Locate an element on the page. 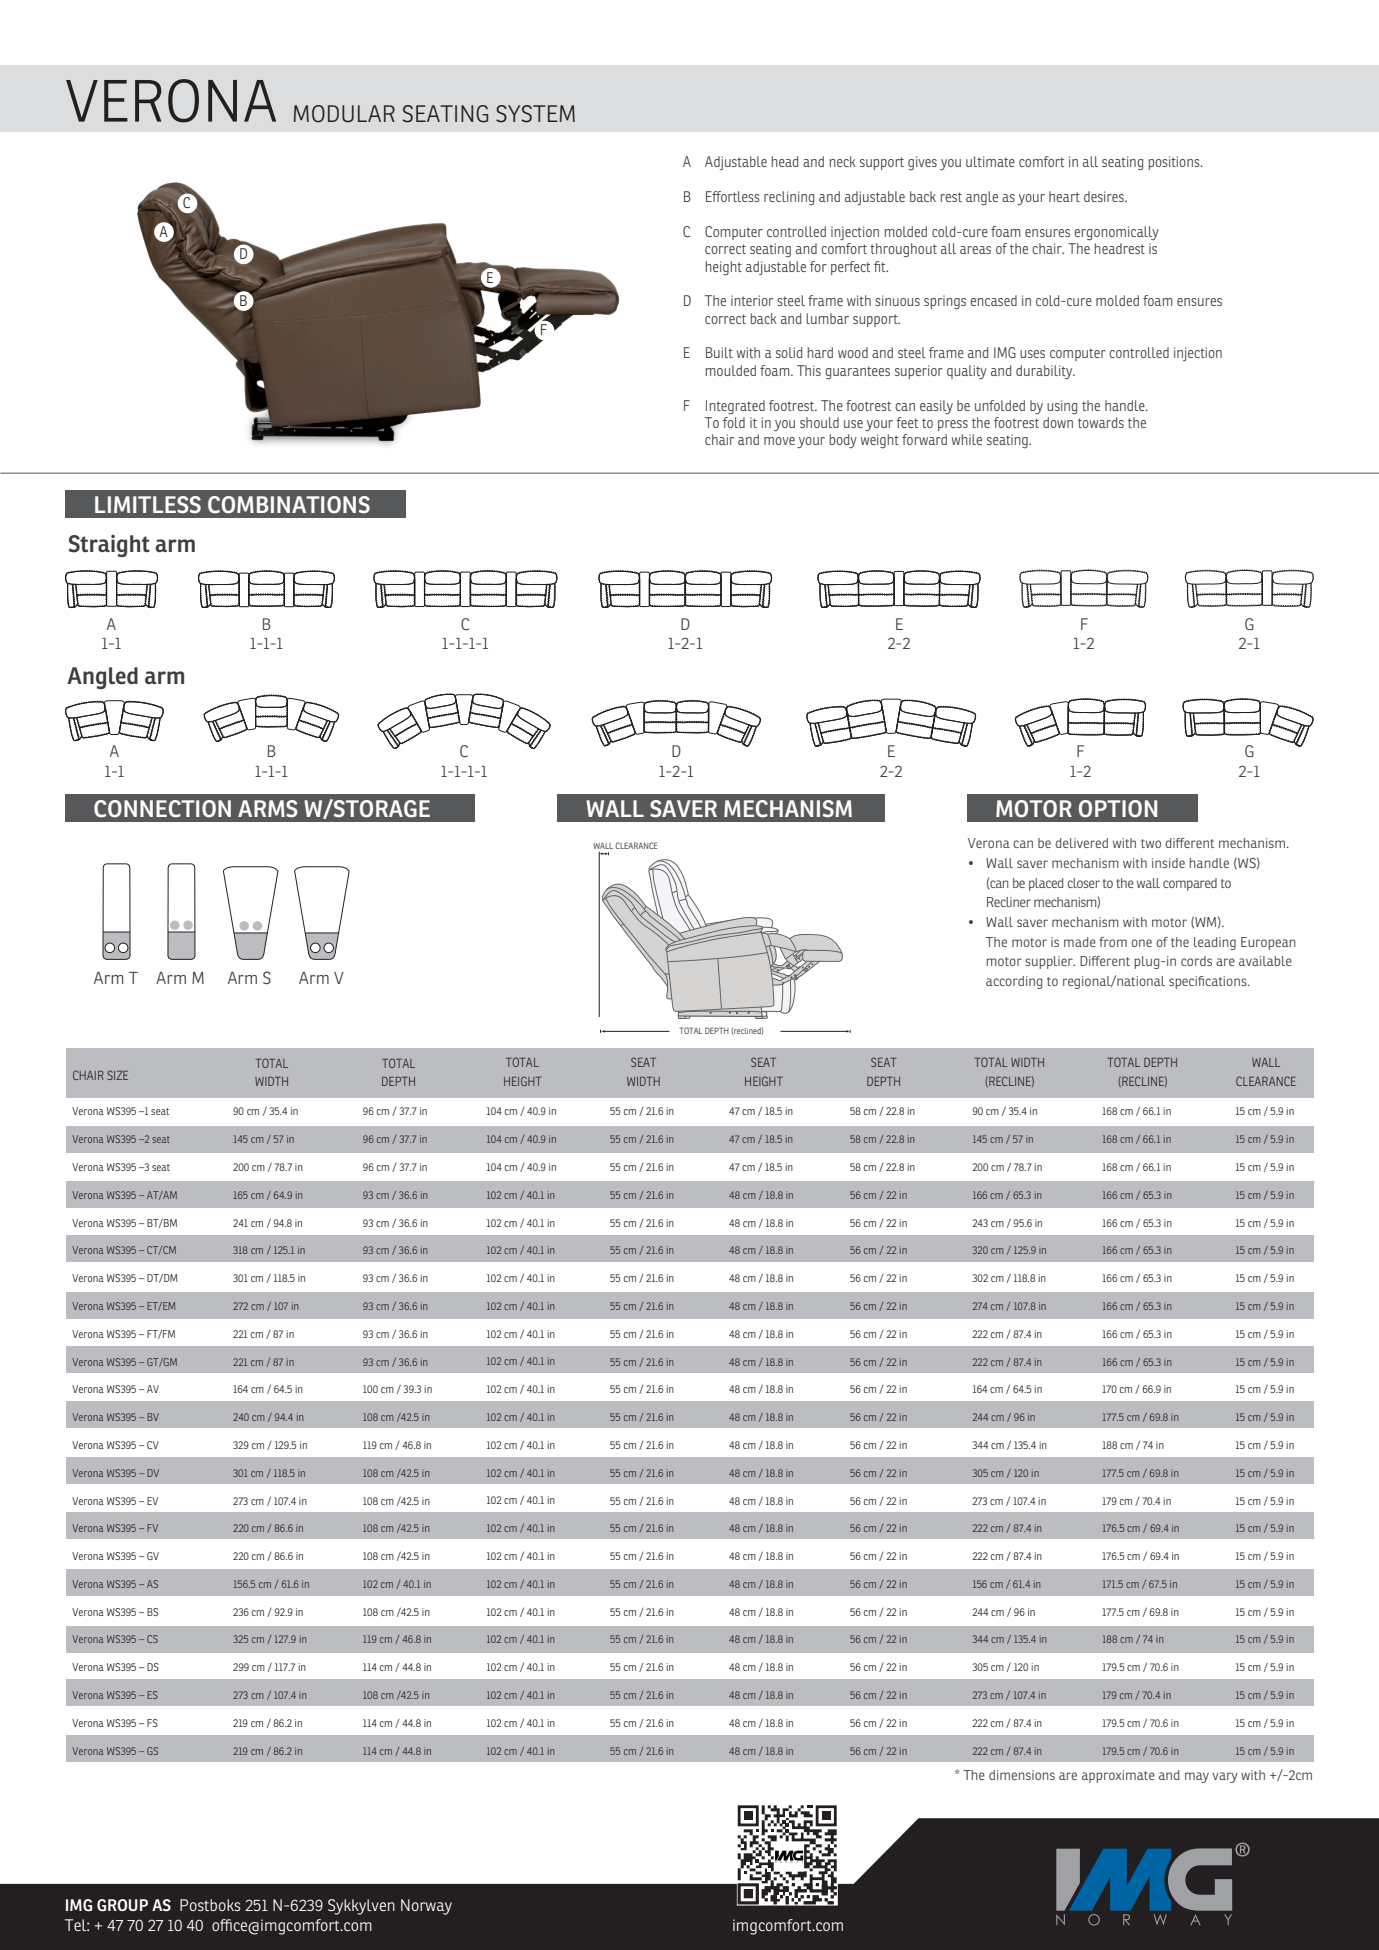  according is located at coordinates (1014, 982).
